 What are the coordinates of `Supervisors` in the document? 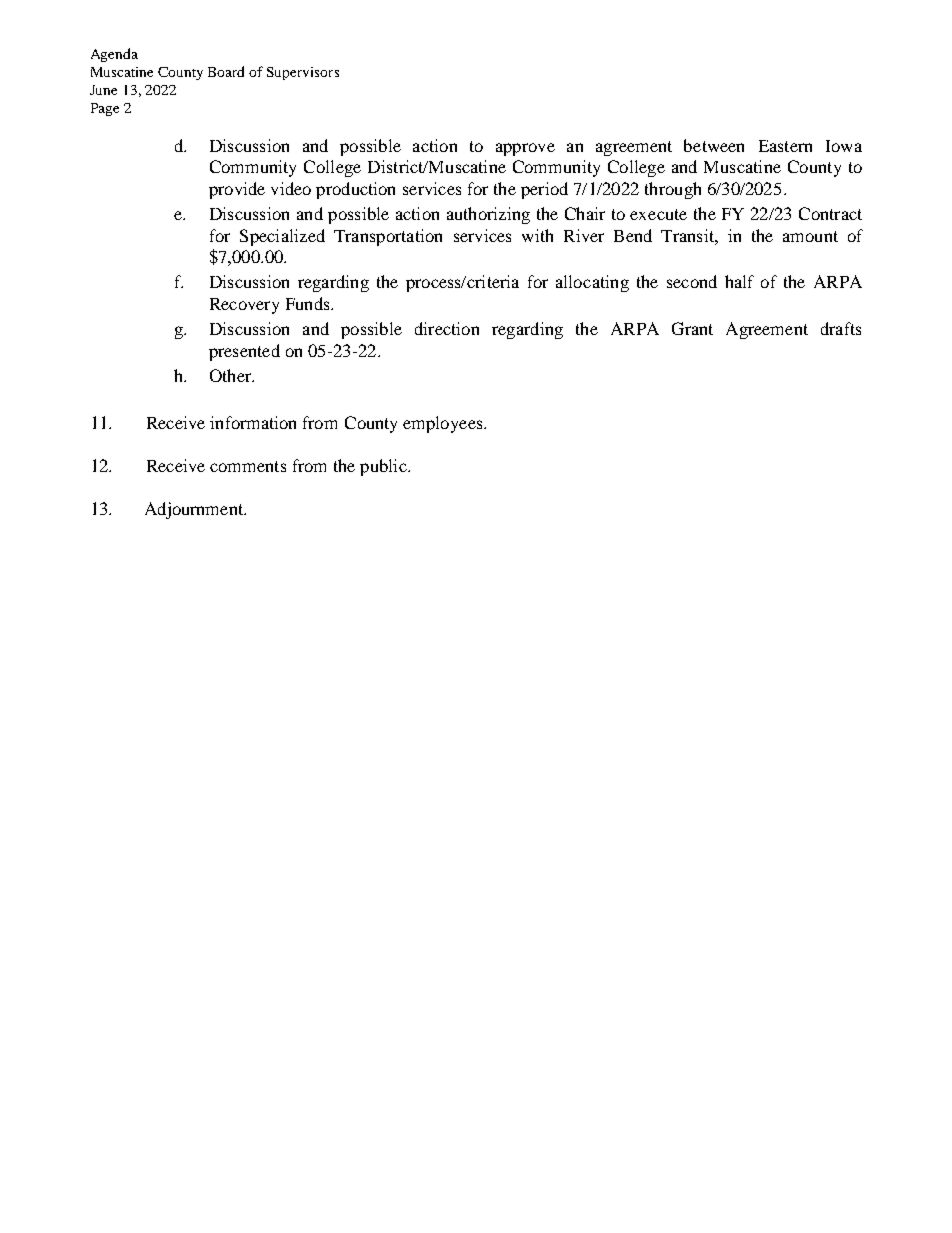 It's located at (303, 73).
